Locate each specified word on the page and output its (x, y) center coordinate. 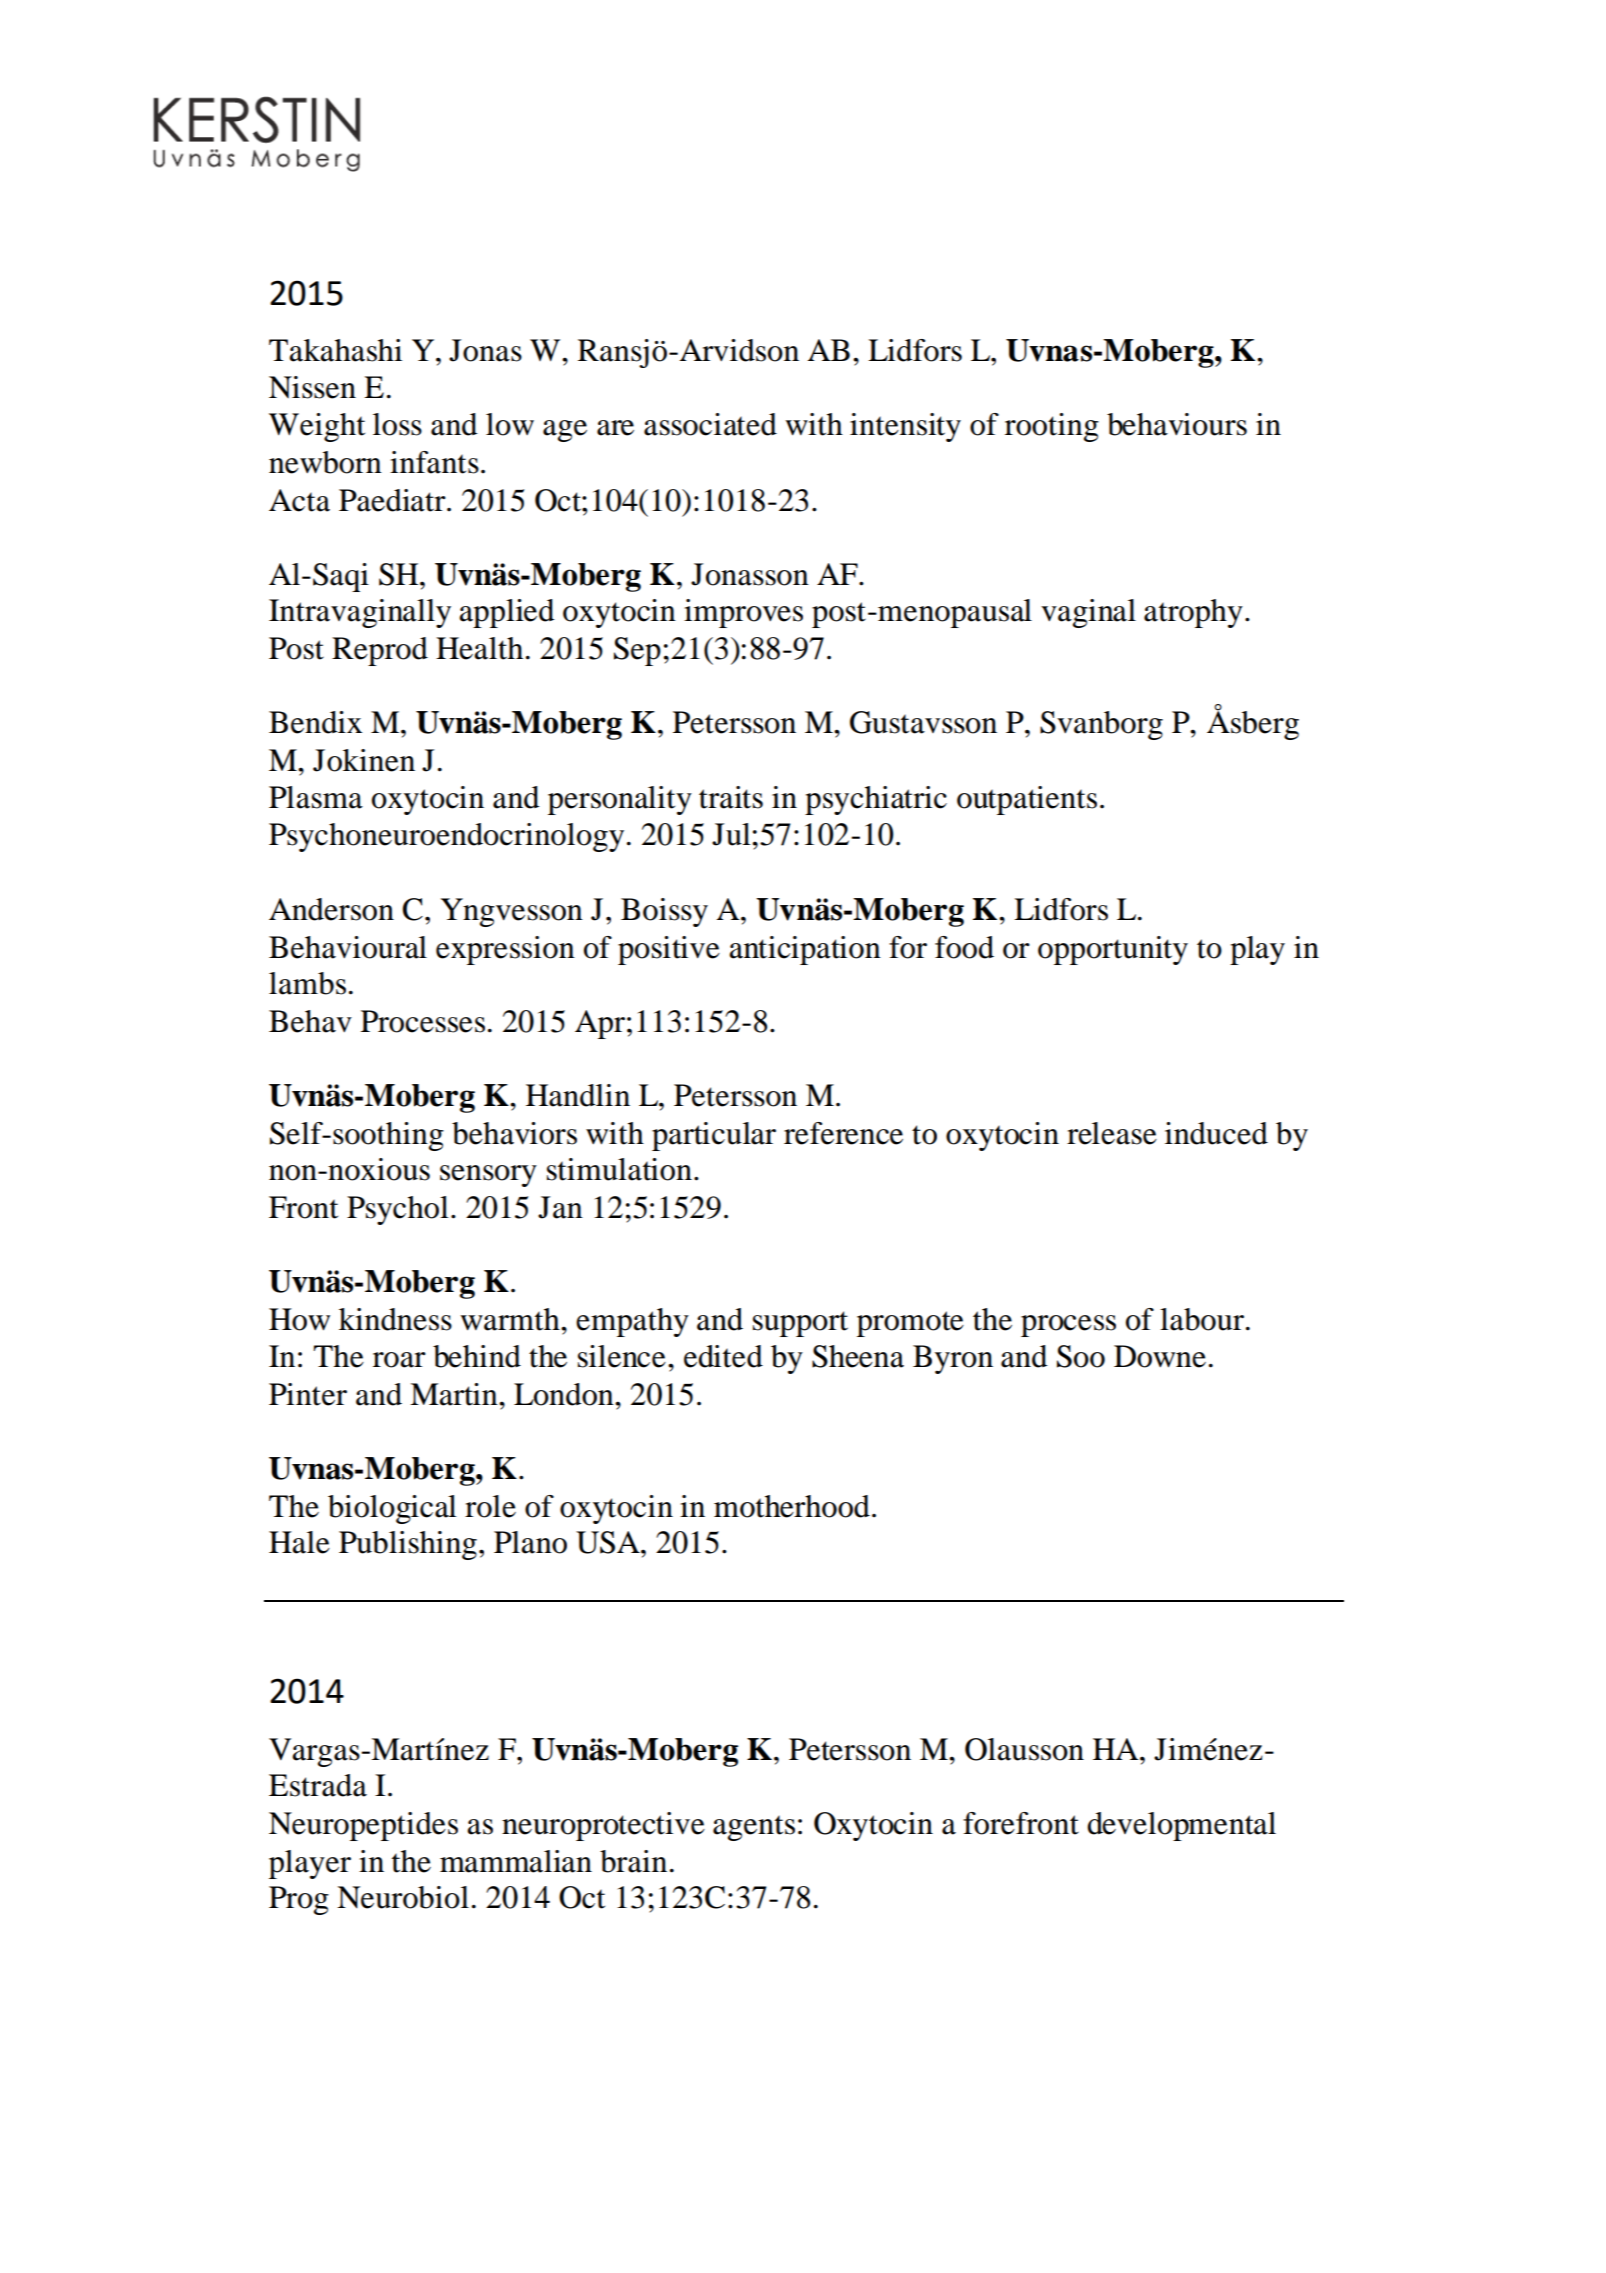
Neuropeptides (363, 1826)
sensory (488, 1176)
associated (710, 424)
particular (714, 1136)
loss (397, 424)
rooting (1052, 427)
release (1112, 1133)
